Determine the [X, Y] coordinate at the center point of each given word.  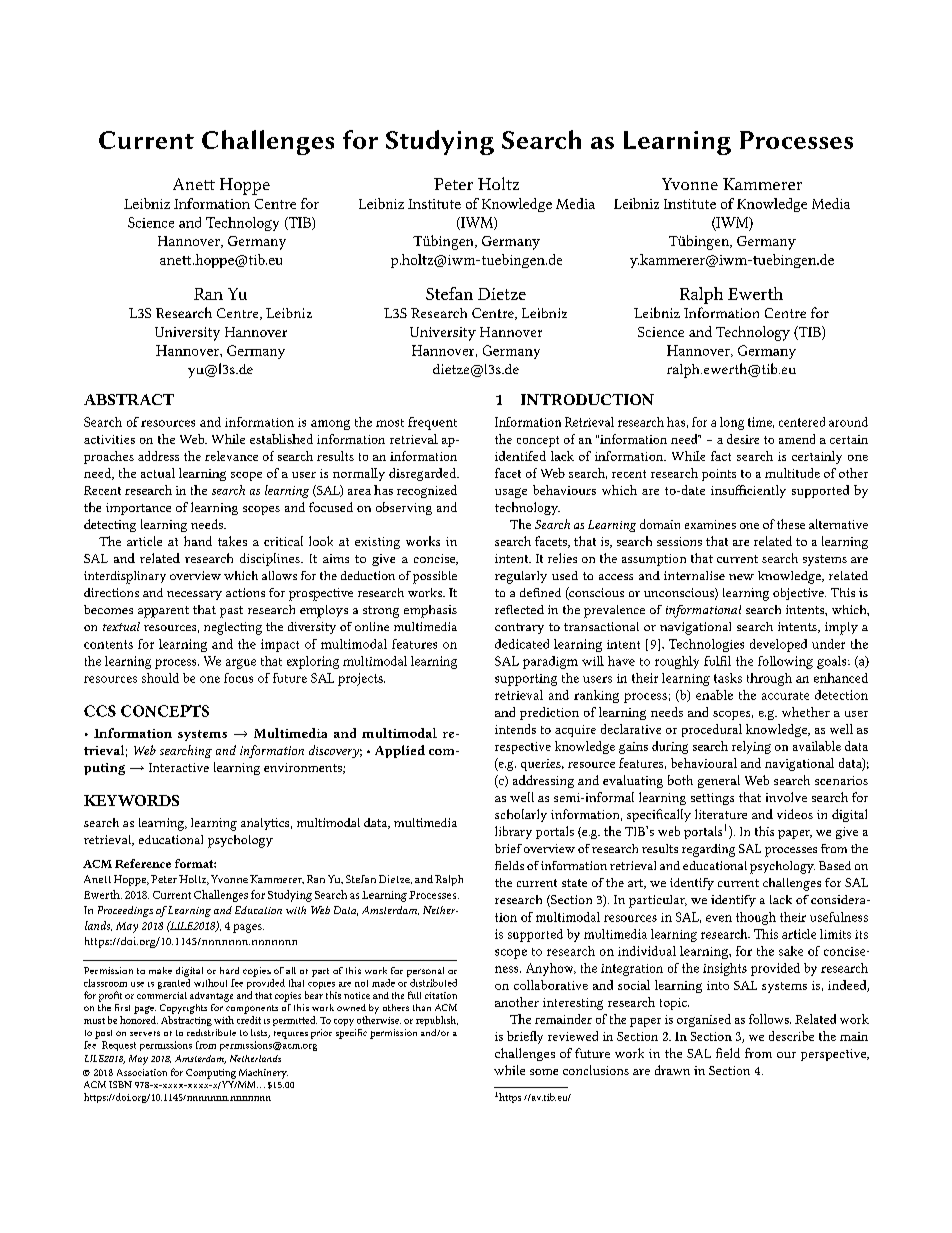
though [756, 918]
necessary [194, 595]
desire [743, 439]
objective [799, 594]
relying [751, 747]
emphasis [430, 611]
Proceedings [125, 911]
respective [523, 748]
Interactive [179, 767]
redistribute [211, 1032]
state [574, 883]
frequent [432, 423]
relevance [231, 456]
